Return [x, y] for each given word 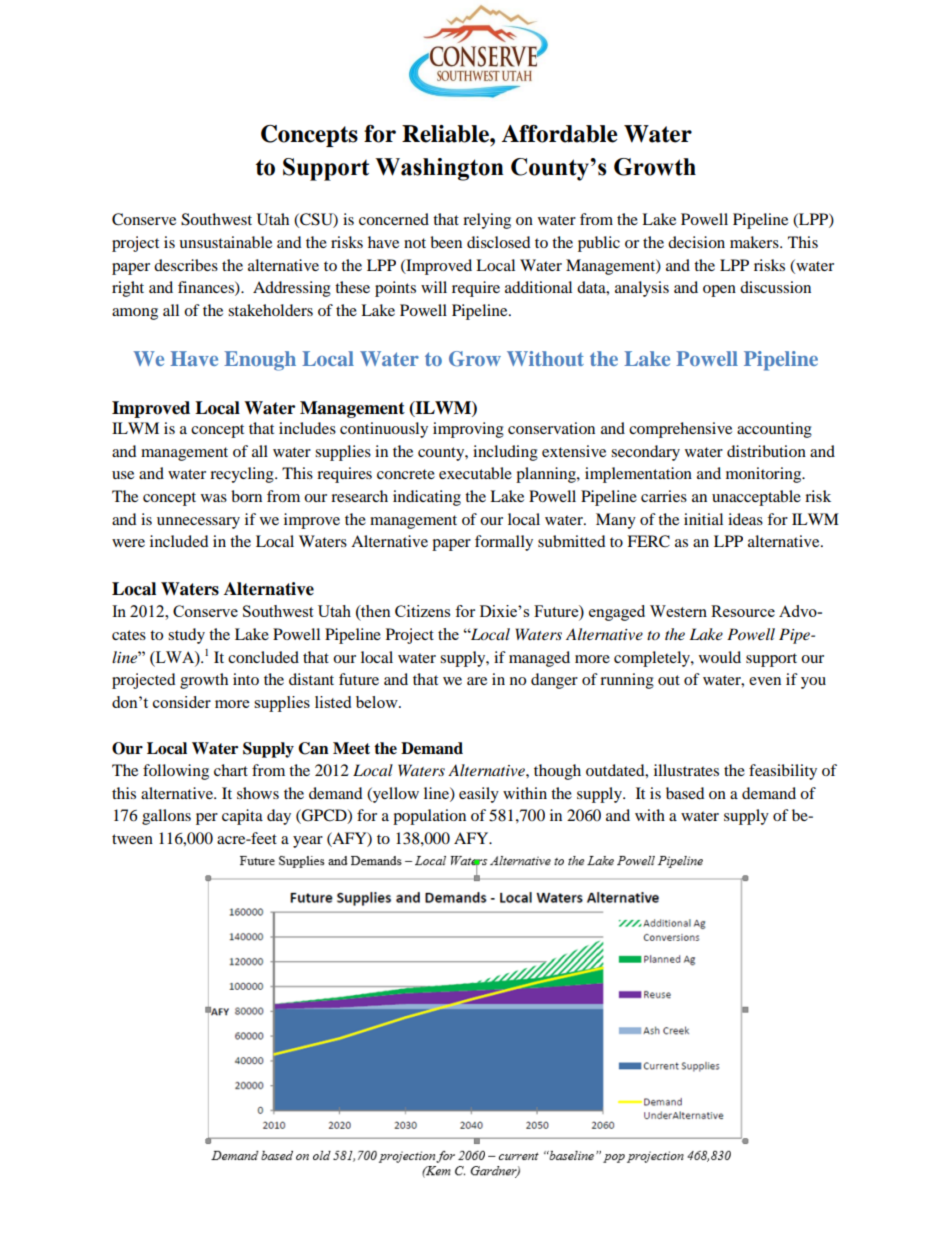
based [685, 793]
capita [242, 817]
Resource [743, 611]
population [429, 817]
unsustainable [225, 242]
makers [755, 242]
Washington [439, 169]
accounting [774, 430]
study [186, 636]
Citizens [422, 611]
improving [468, 430]
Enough [260, 361]
